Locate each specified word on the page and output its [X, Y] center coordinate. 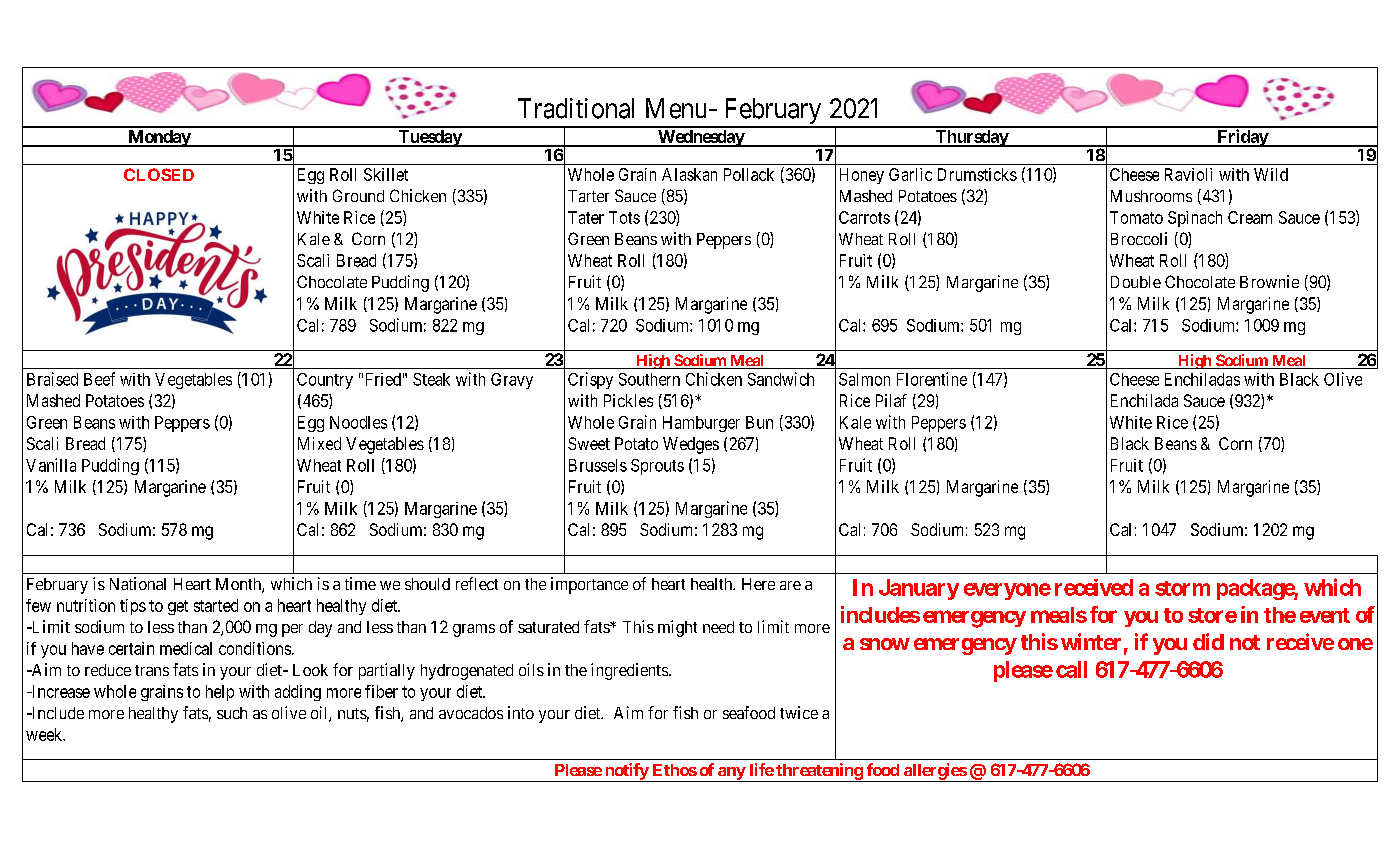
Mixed [319, 443]
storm [1182, 588]
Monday [159, 138]
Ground [358, 195]
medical [186, 648]
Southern [649, 379]
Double [1136, 282]
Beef [99, 379]
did [1208, 641]
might [677, 628]
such [232, 713]
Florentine [932, 379]
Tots [624, 217]
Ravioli [1188, 174]
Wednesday [701, 138]
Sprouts [657, 467]
